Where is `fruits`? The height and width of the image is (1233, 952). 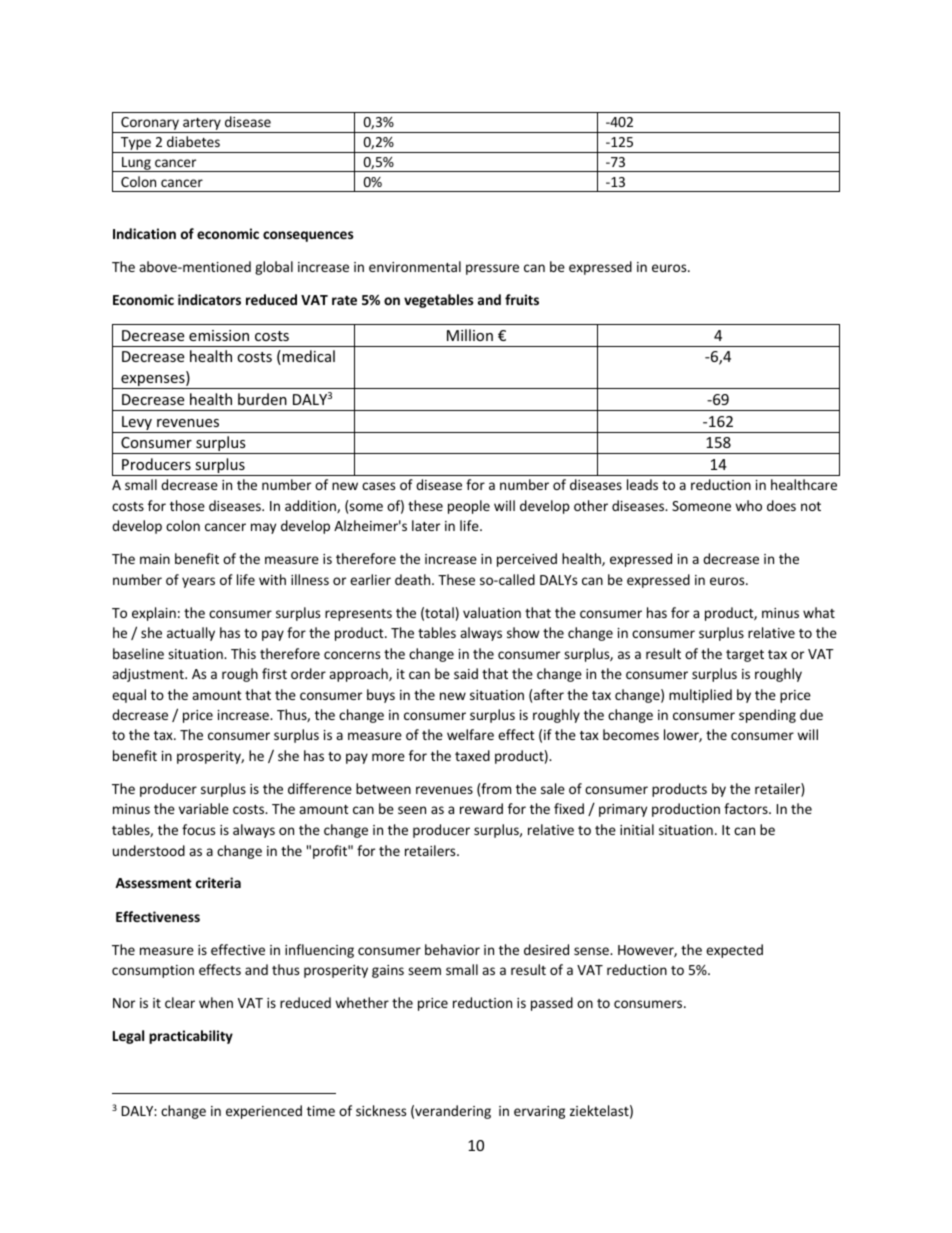
fruits is located at coordinates (522, 299).
